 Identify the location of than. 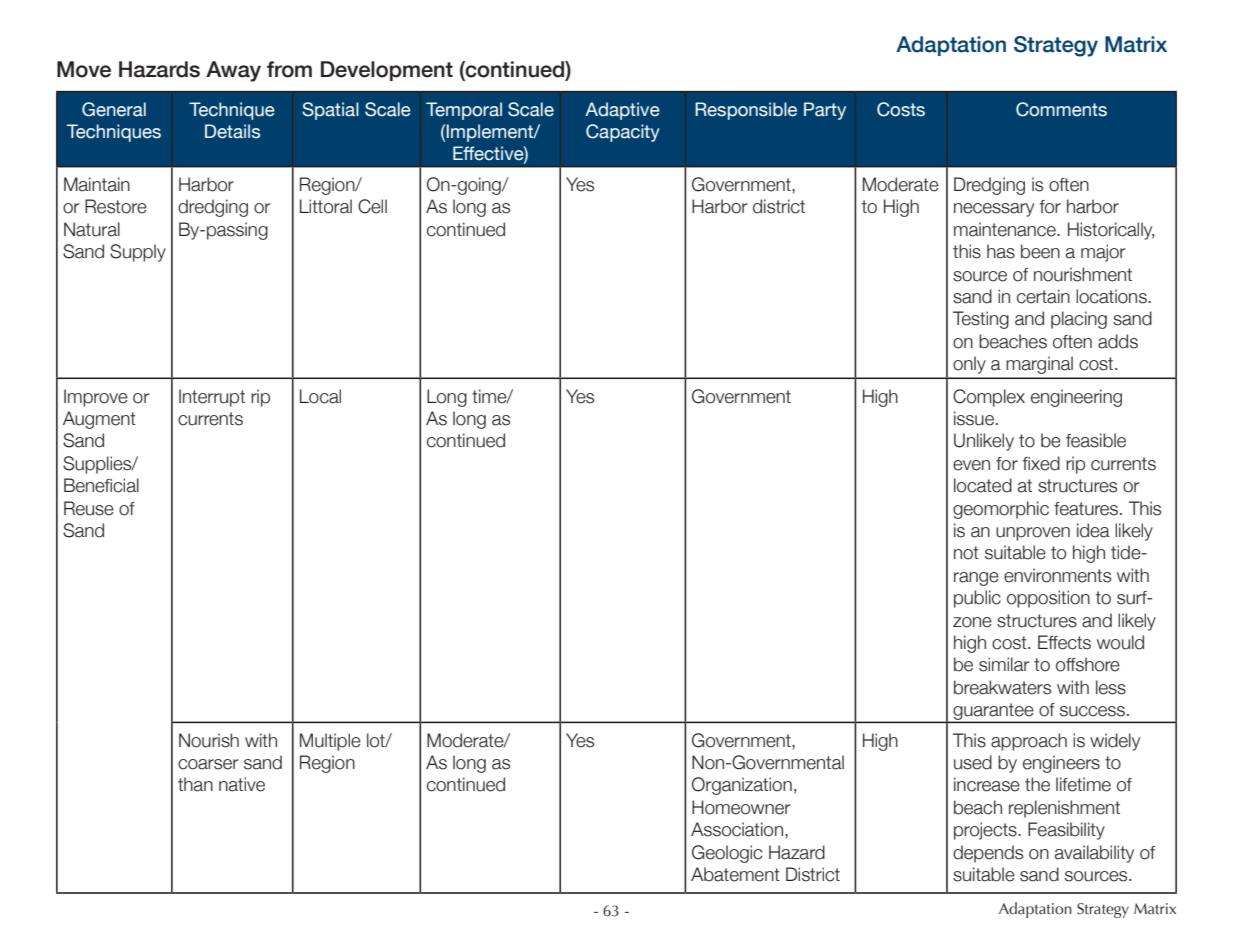
(195, 784).
